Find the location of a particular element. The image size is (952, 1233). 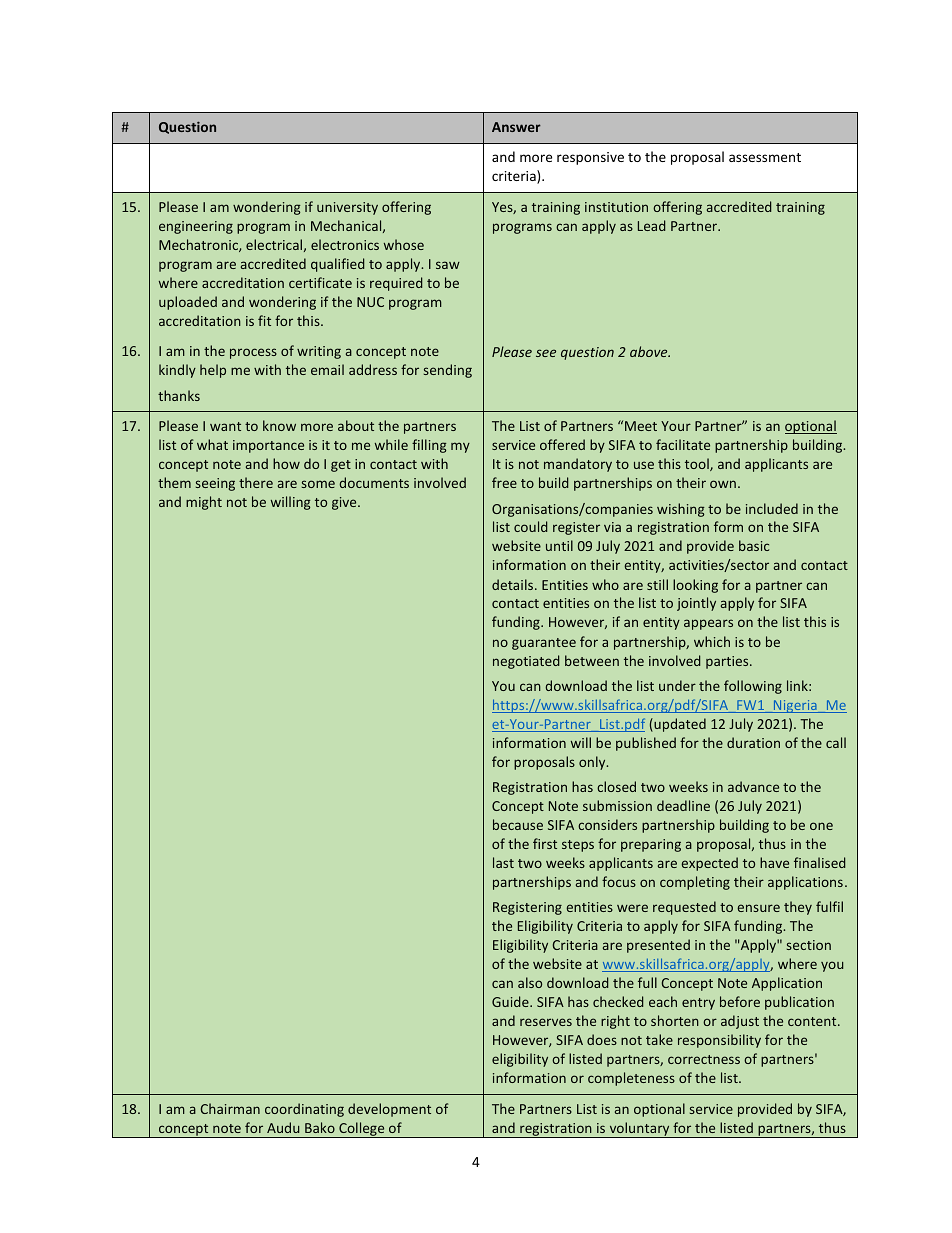

free is located at coordinates (504, 482).
